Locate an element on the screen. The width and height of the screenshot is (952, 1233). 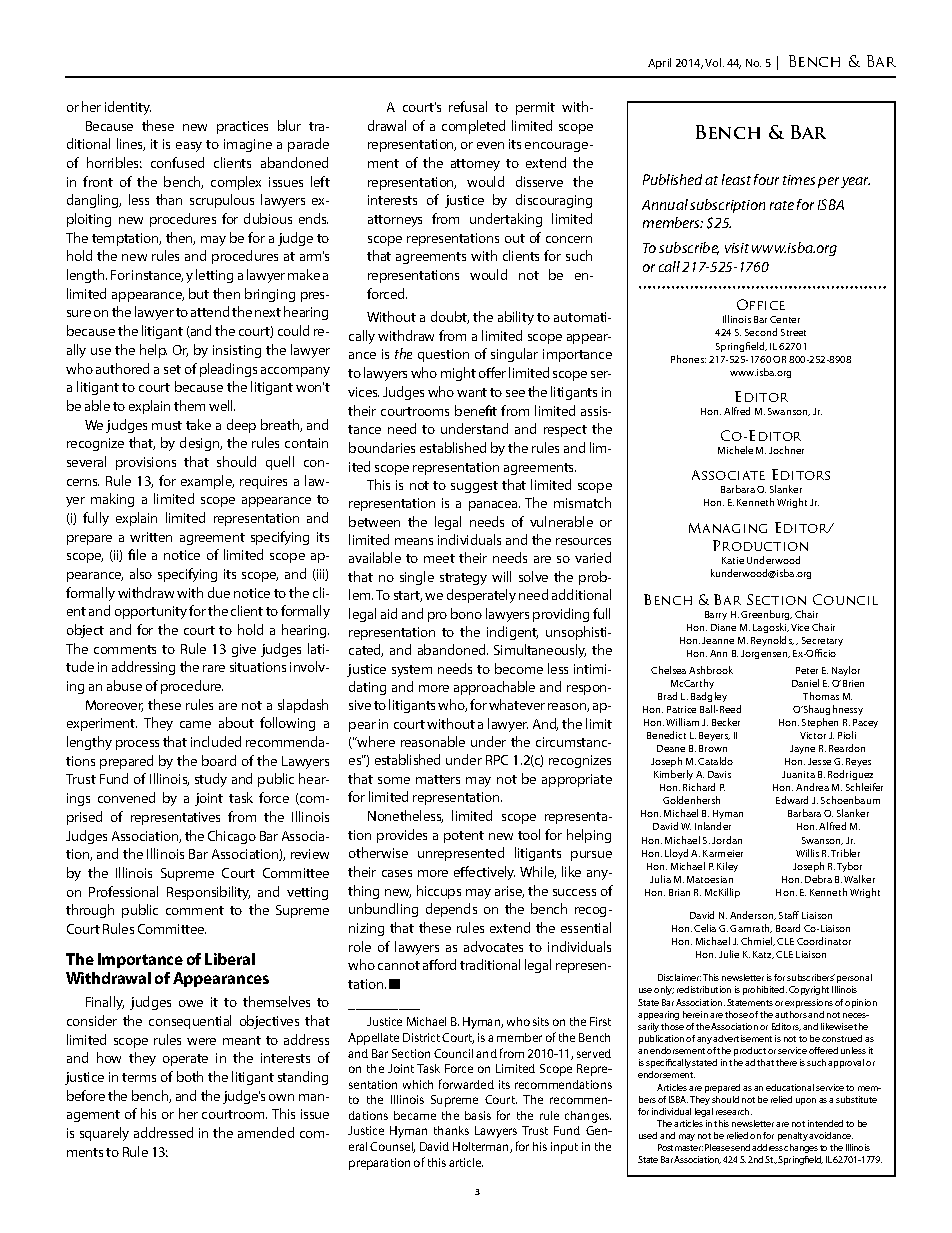
study is located at coordinates (211, 780).
